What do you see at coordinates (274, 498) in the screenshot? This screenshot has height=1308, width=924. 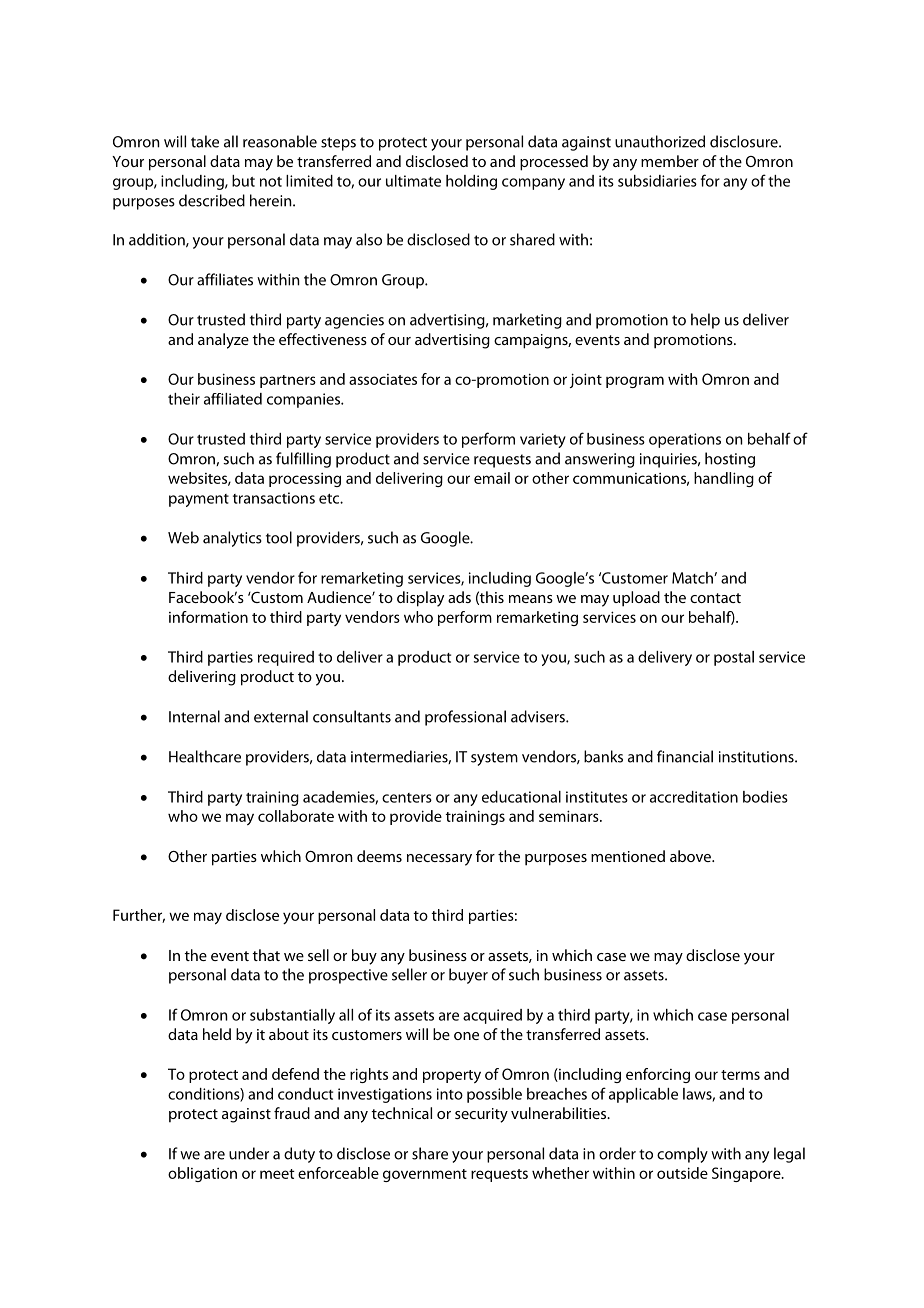 I see `transactions` at bounding box center [274, 498].
